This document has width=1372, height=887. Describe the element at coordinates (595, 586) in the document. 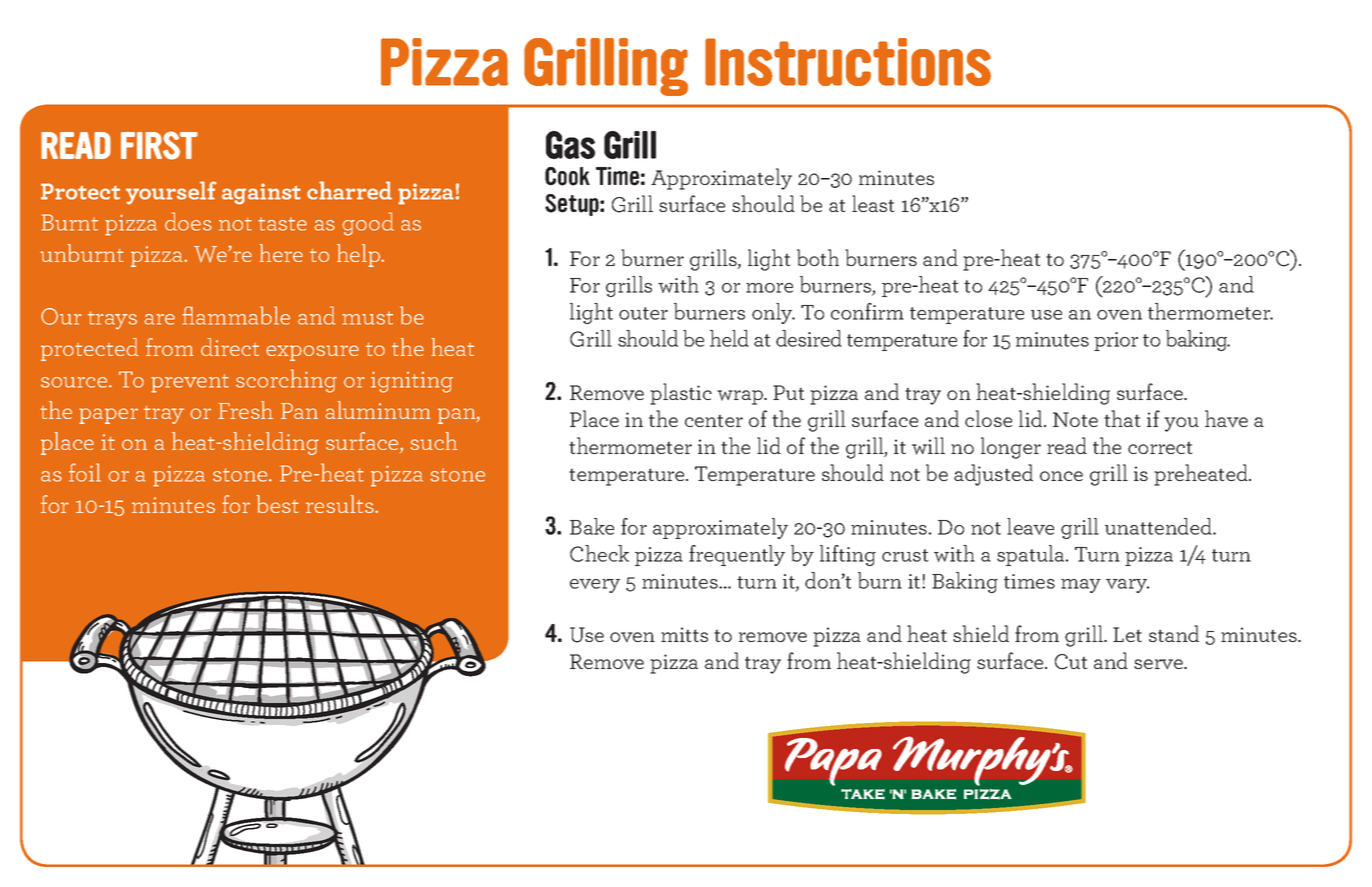

I see `every` at that location.
